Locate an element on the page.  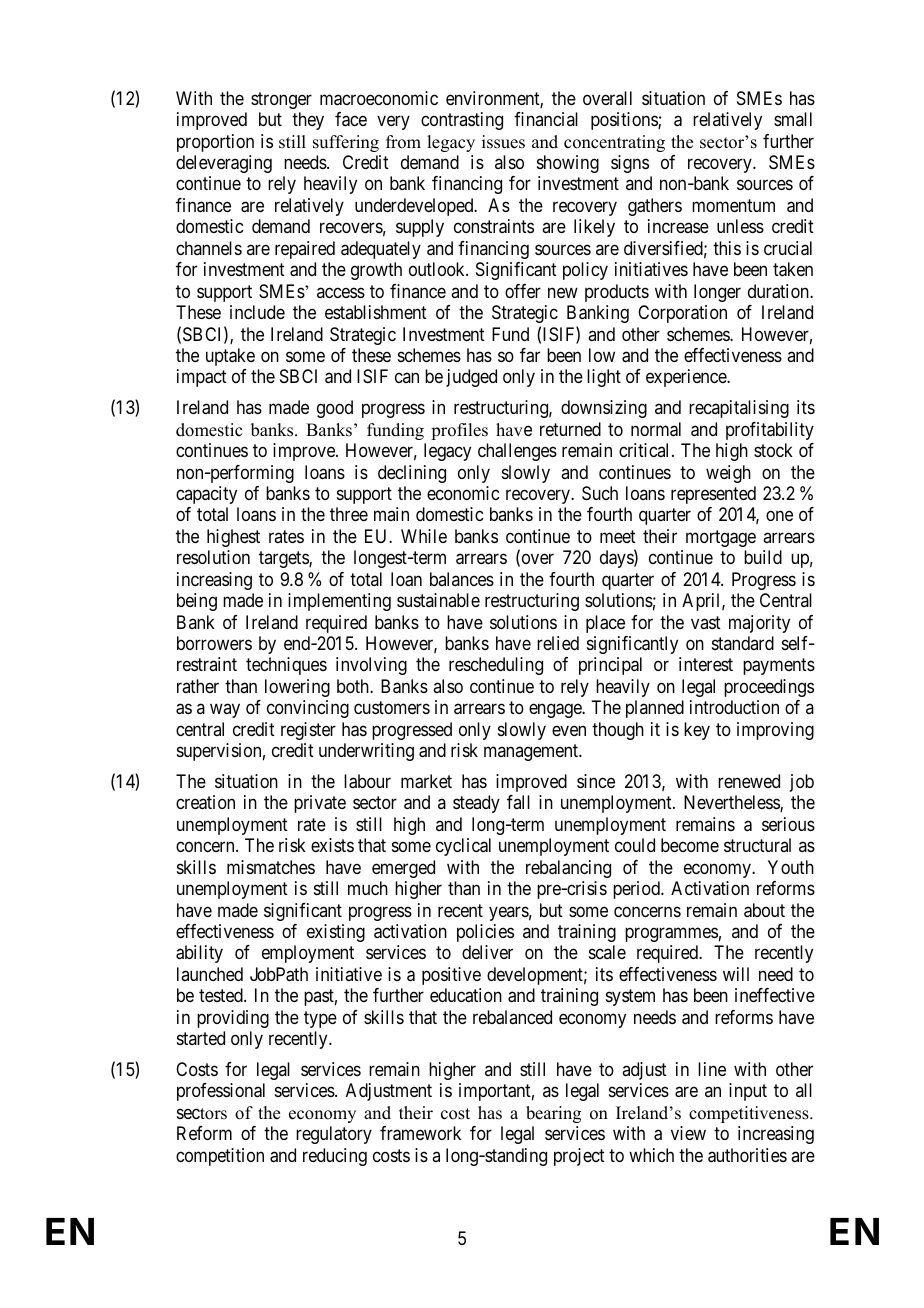
competition is located at coordinates (220, 1157).
